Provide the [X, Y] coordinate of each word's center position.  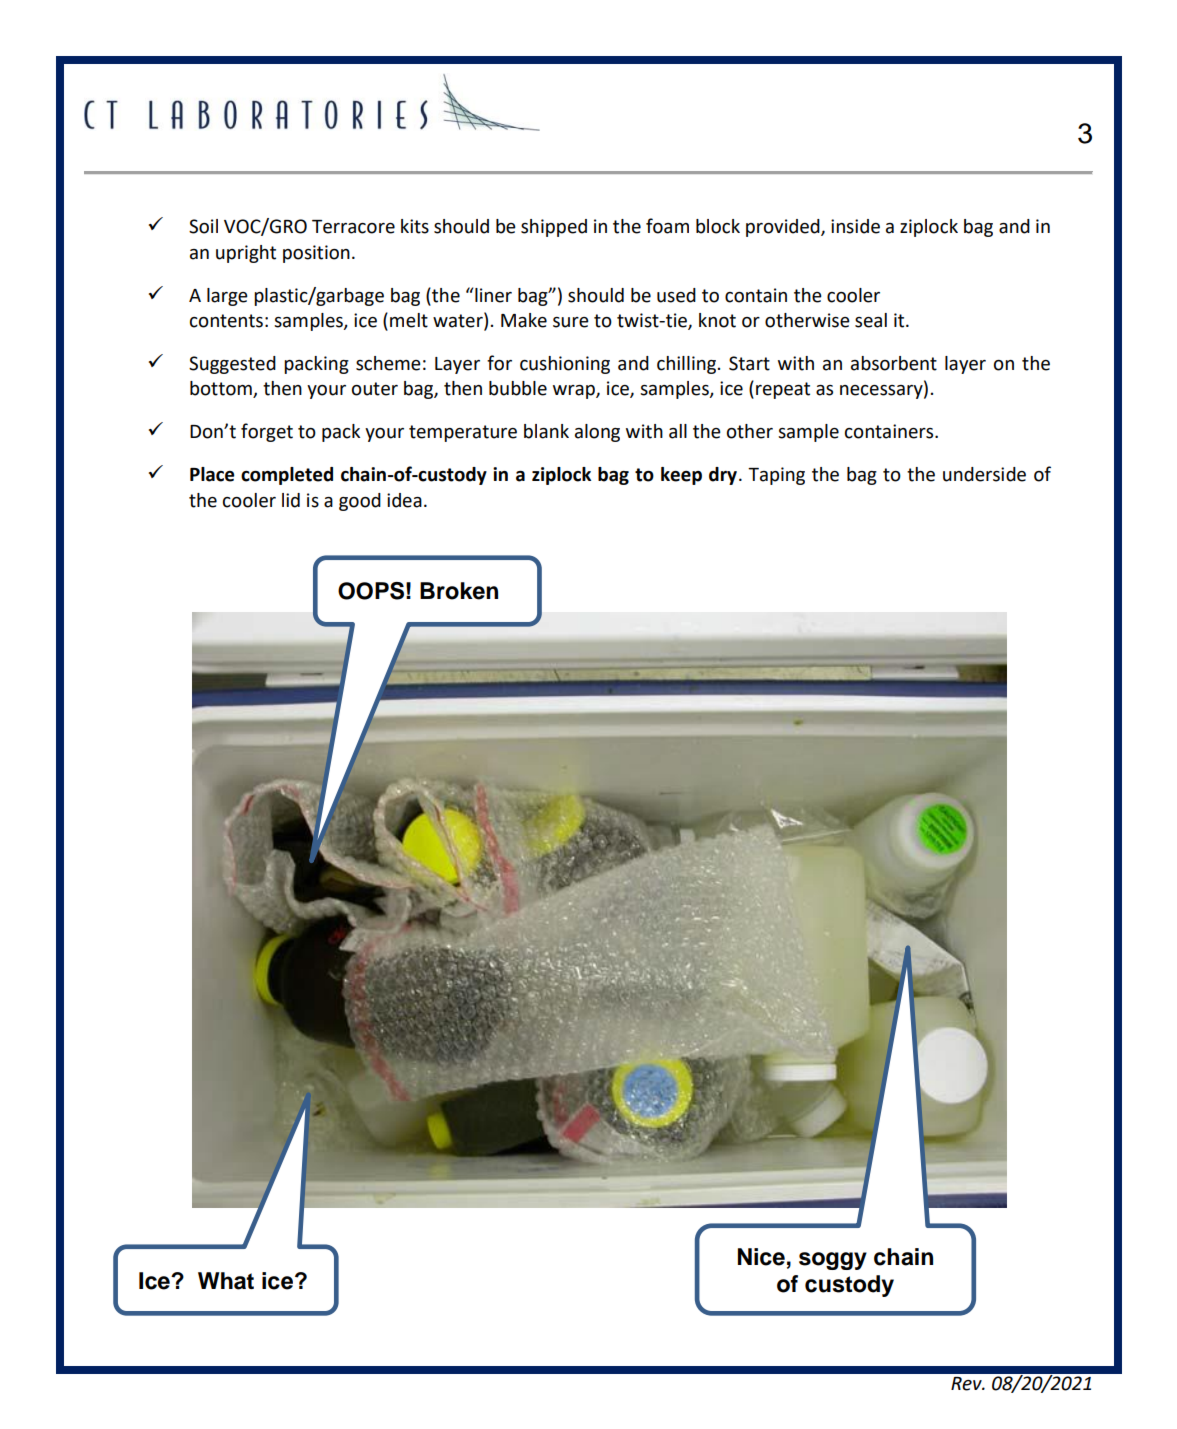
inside [855, 226]
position [316, 254]
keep [681, 476]
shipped [554, 228]
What [226, 1281]
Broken [459, 591]
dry [723, 476]
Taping [776, 476]
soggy [833, 1261]
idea [404, 500]
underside [984, 474]
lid [291, 500]
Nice [761, 1257]
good [360, 502]
